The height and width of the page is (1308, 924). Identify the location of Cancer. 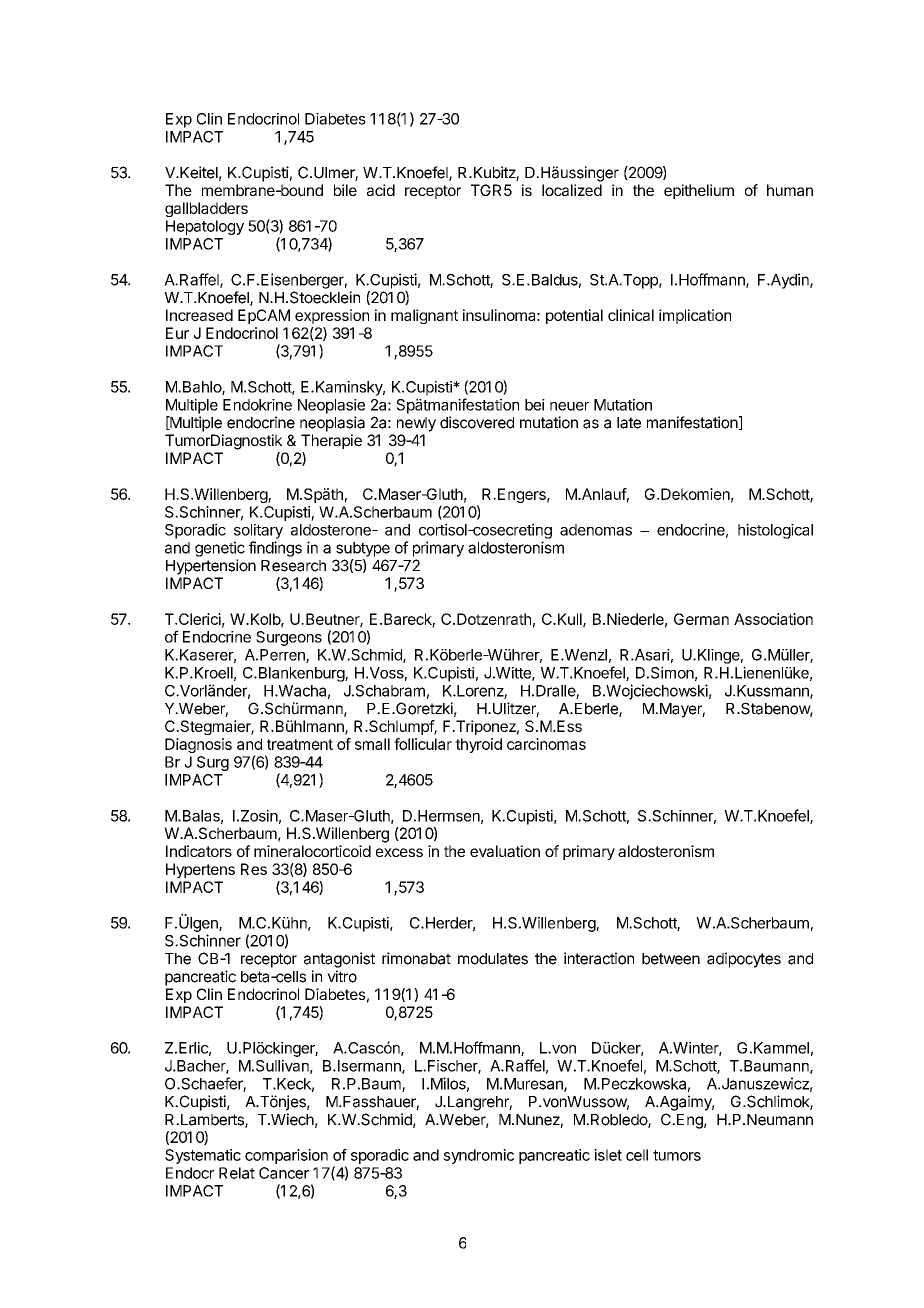
(284, 1173).
